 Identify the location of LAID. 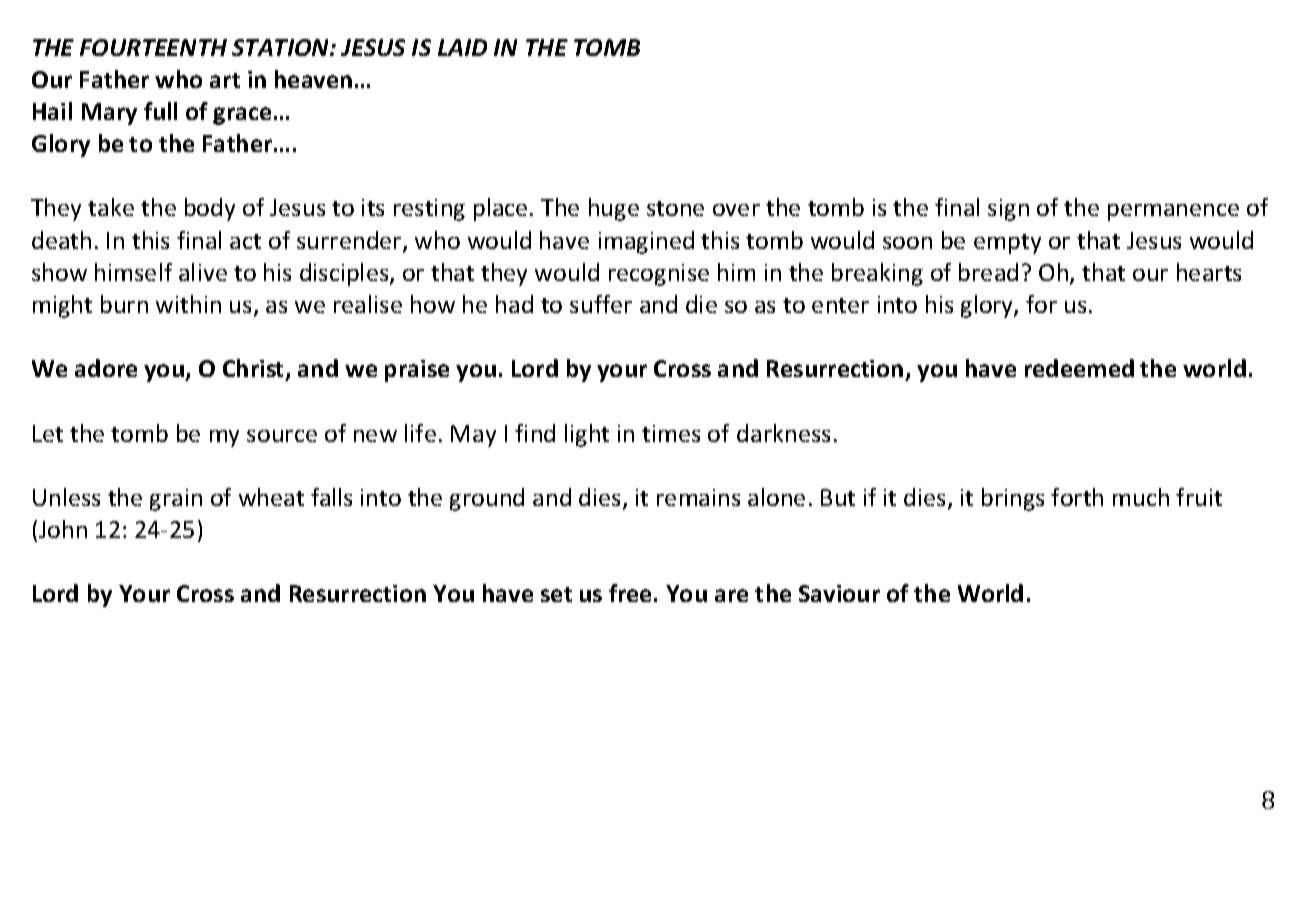
(462, 47).
